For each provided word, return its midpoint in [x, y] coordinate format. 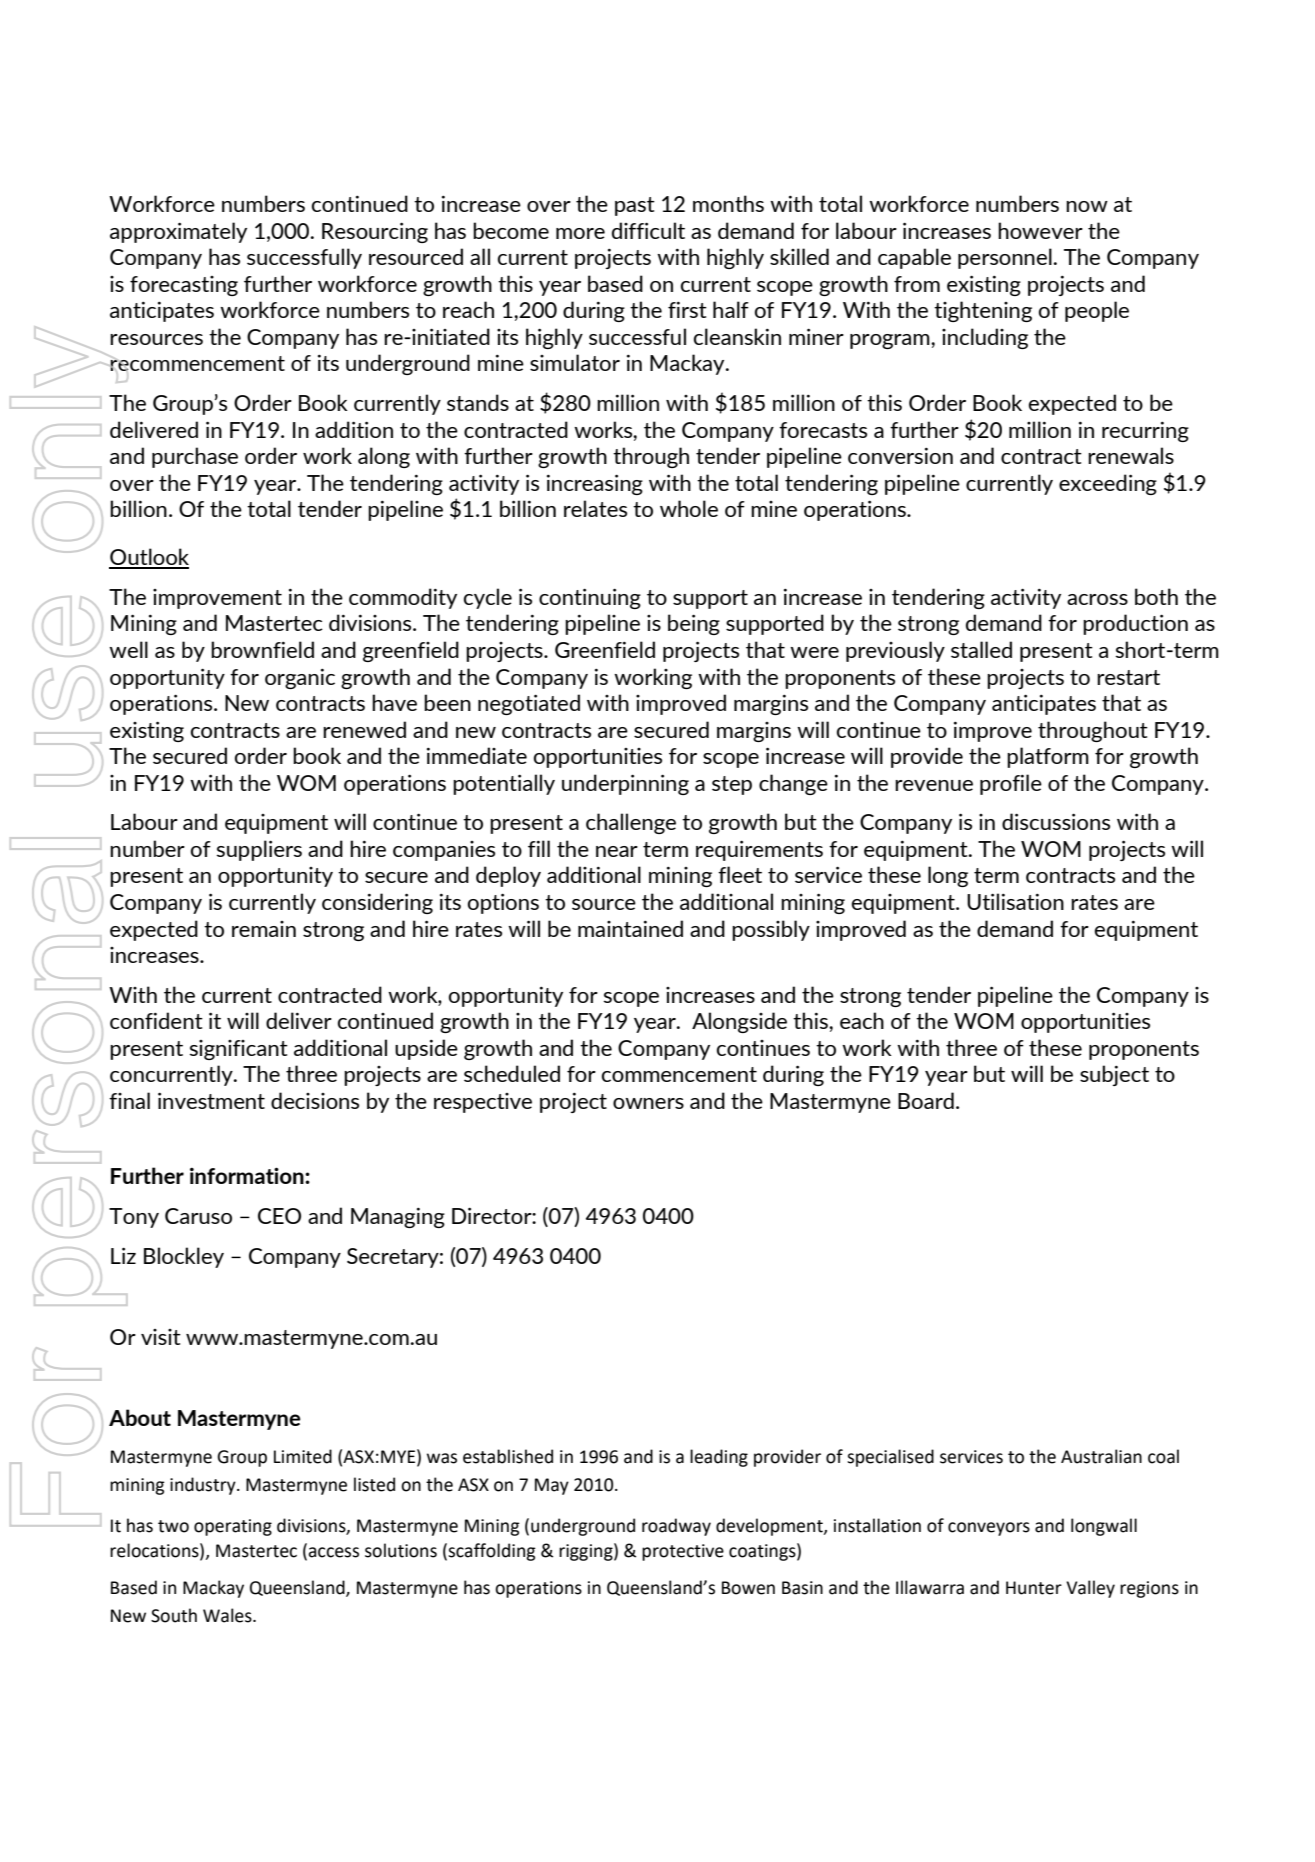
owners [648, 1103]
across [1097, 599]
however [1040, 230]
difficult [648, 230]
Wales [228, 1615]
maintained [630, 928]
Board [926, 1100]
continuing [590, 598]
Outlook [149, 558]
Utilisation [1015, 901]
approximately [178, 232]
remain [264, 929]
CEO [279, 1216]
